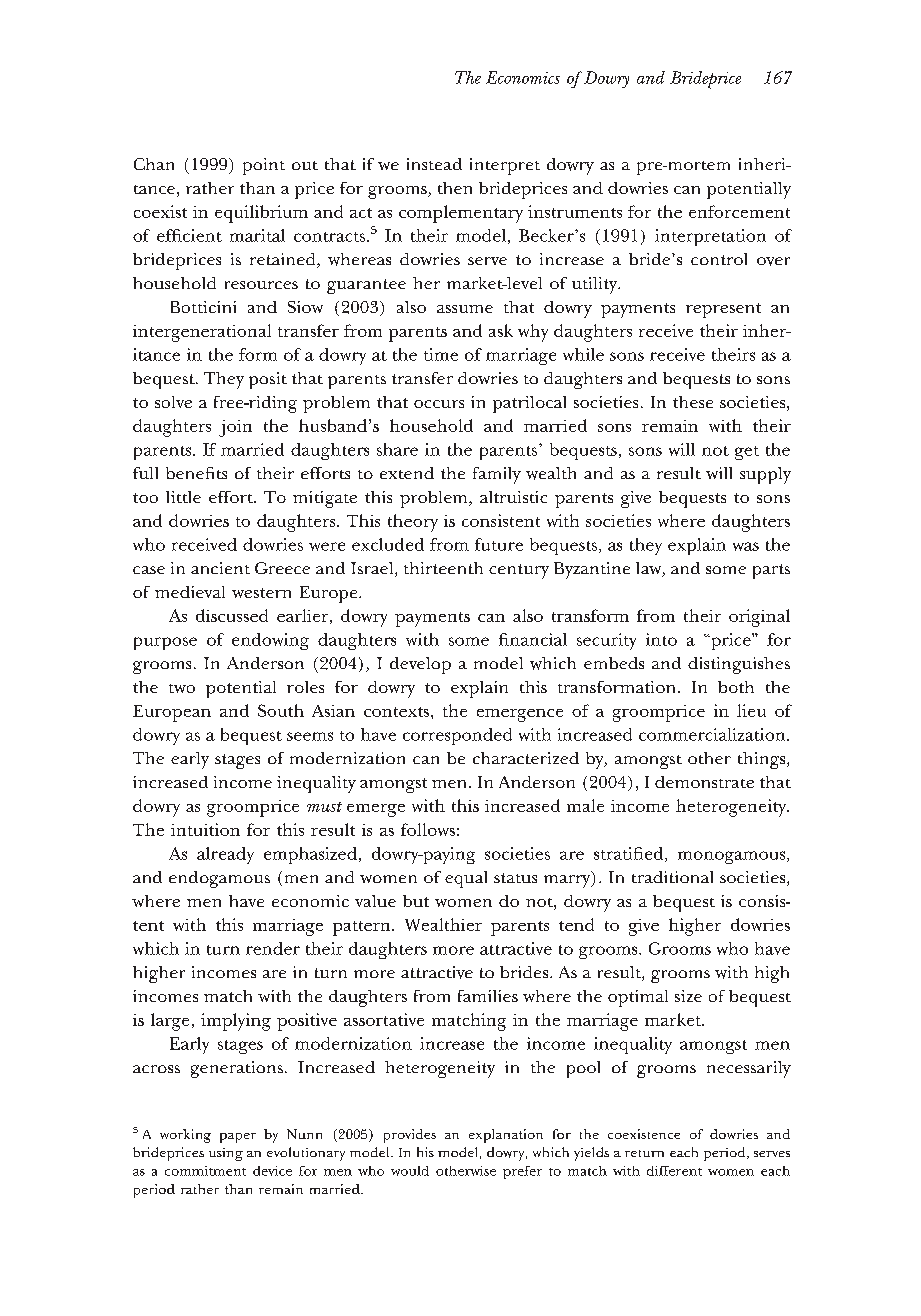 The image size is (921, 1316). Describe the element at coordinates (226, 1154) in the page. I see `using` at that location.
